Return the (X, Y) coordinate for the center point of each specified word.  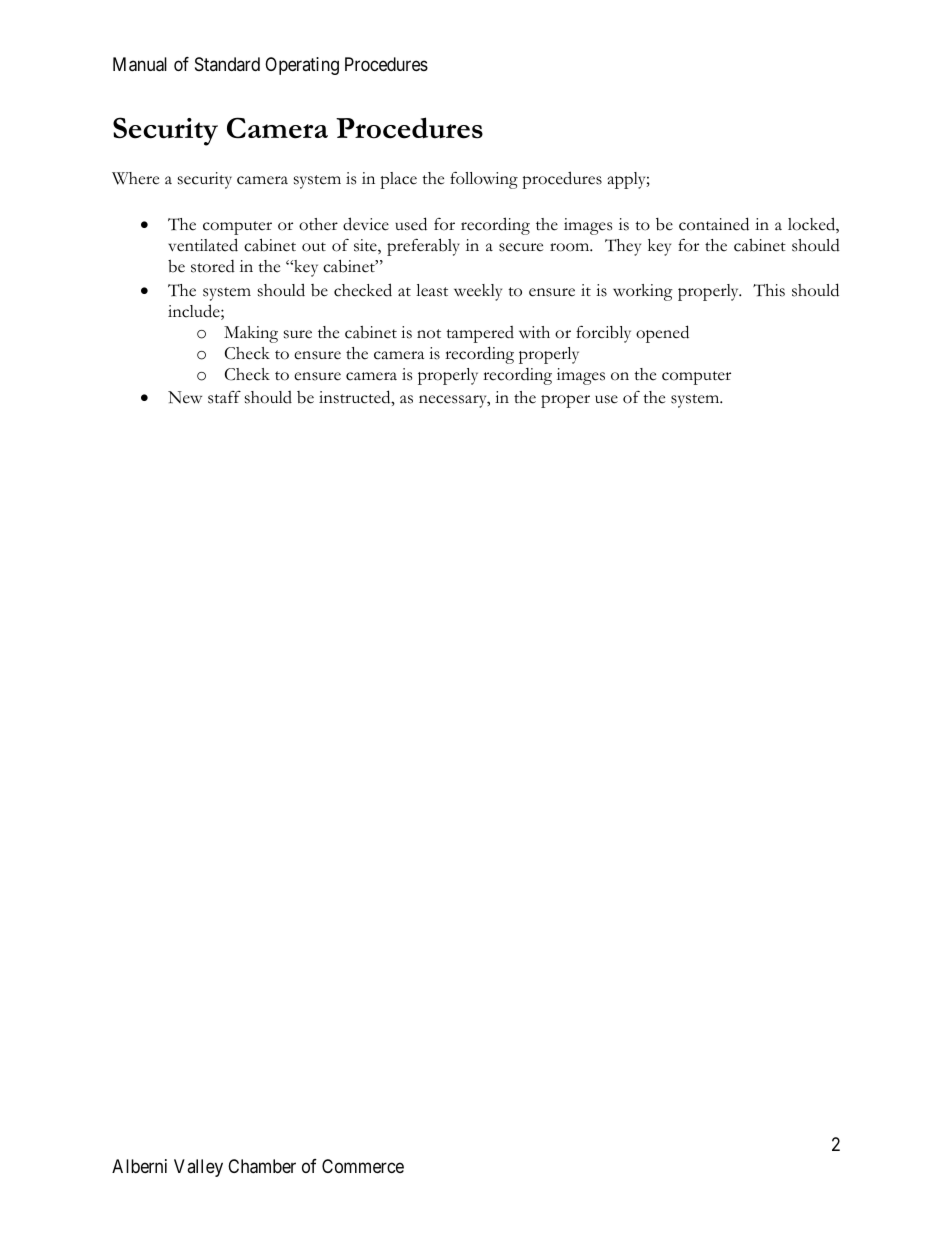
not (429, 334)
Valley (198, 1168)
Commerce (363, 1166)
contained (714, 224)
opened (662, 334)
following (484, 180)
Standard (227, 64)
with (534, 332)
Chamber (262, 1166)
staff (224, 397)
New (185, 397)
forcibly (603, 334)
